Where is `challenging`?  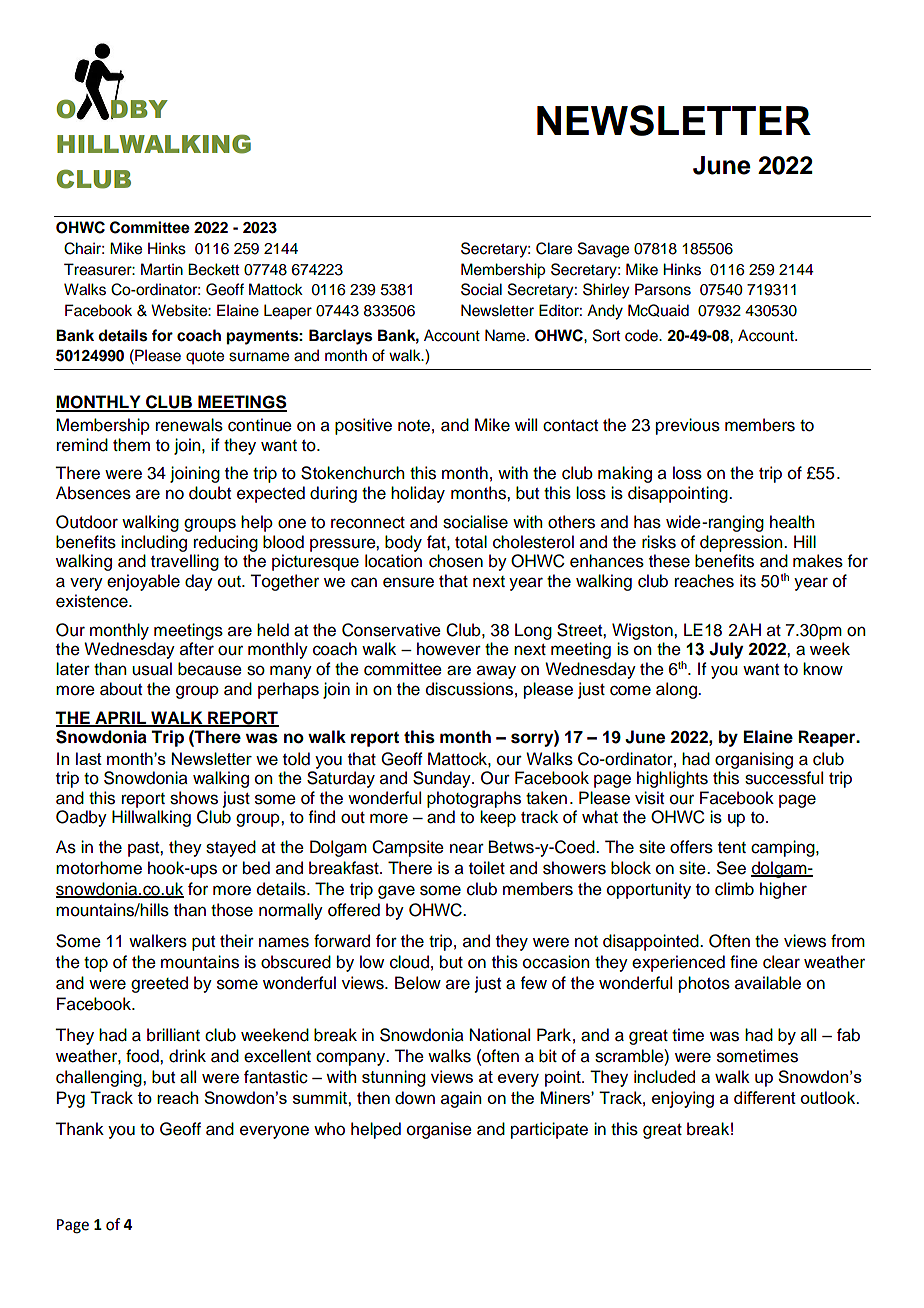 challenging is located at coordinates (100, 1078).
